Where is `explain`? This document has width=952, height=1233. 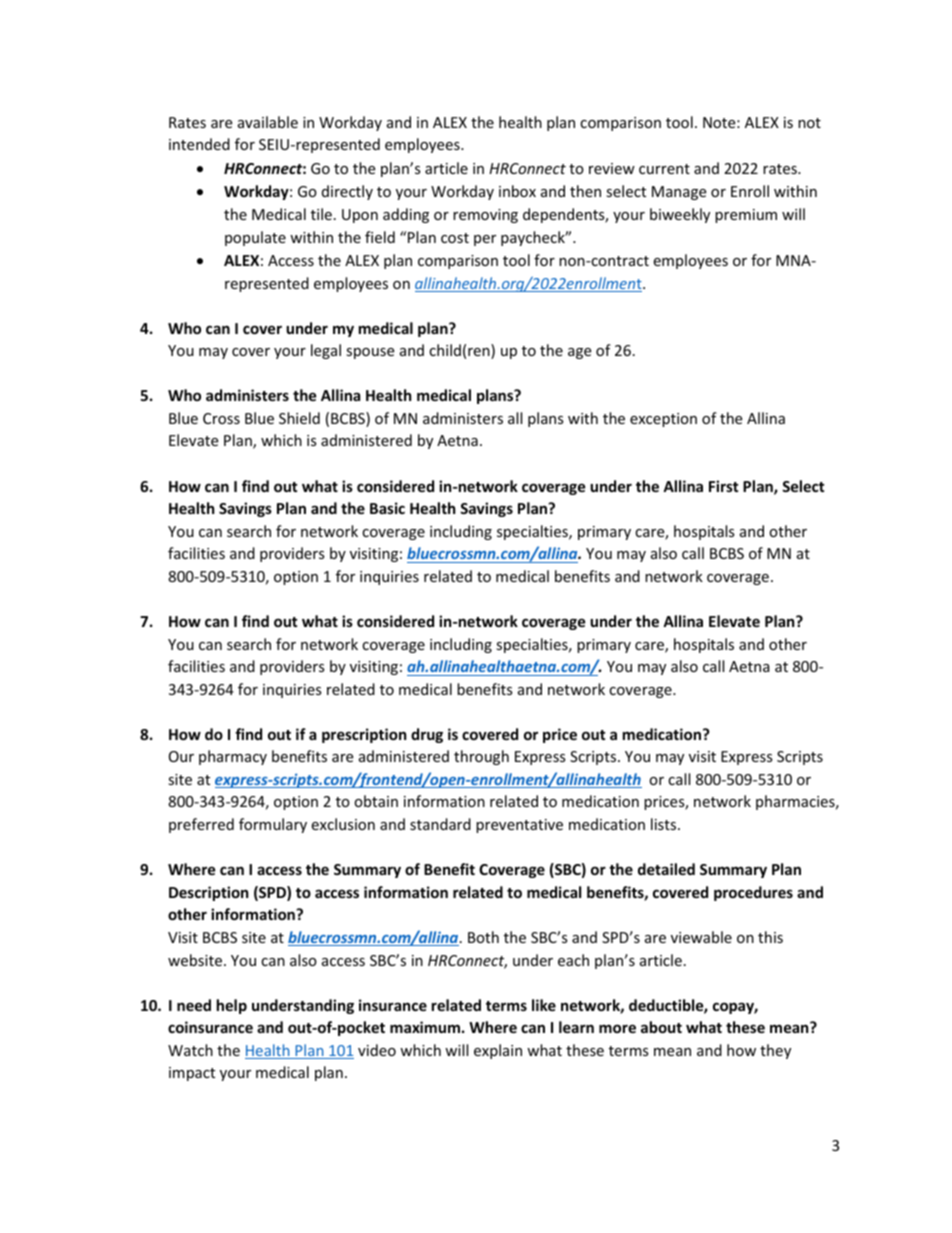
explain is located at coordinates (498, 1051).
